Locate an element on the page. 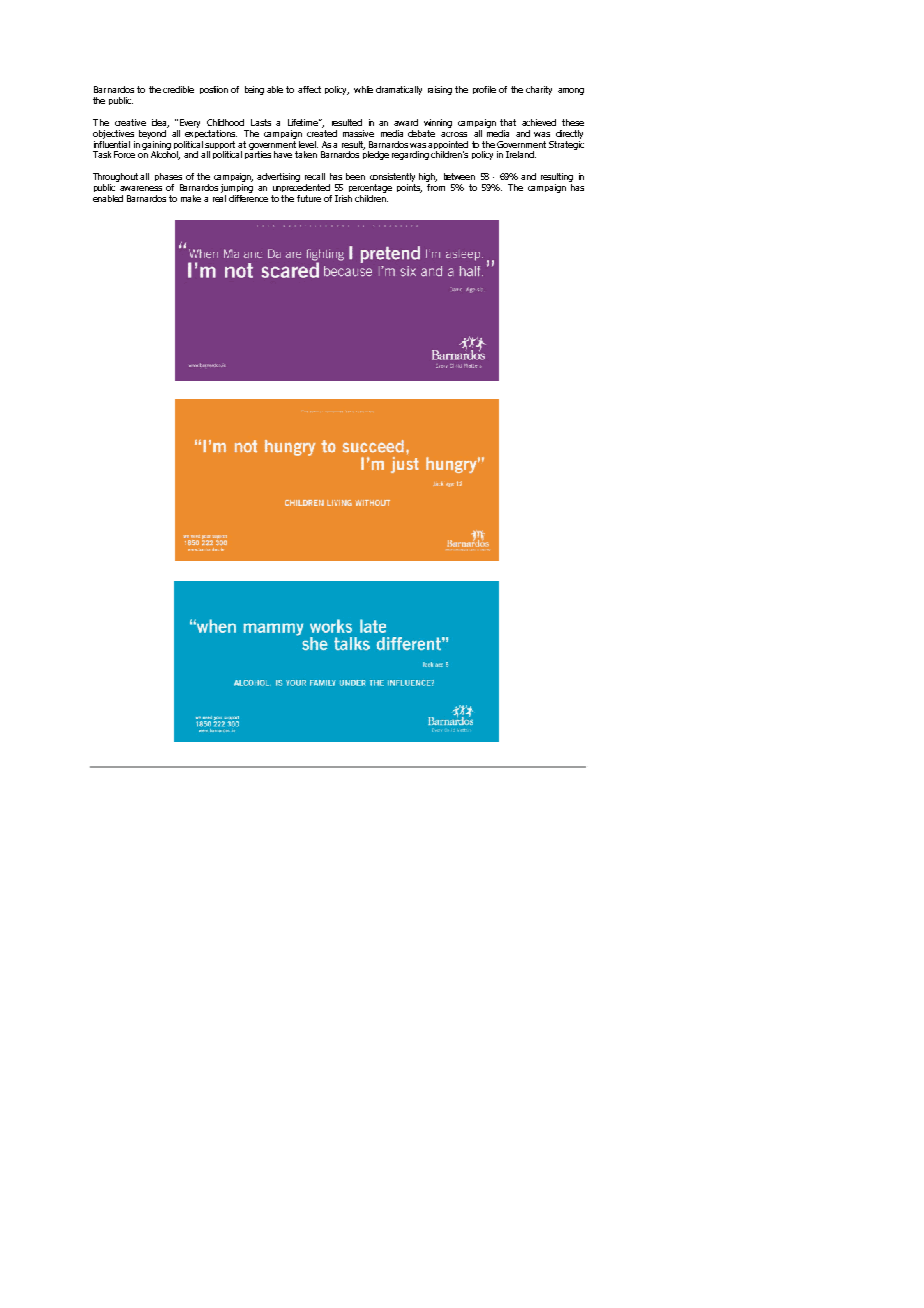 The image size is (924, 1308). while is located at coordinates (363, 89).
